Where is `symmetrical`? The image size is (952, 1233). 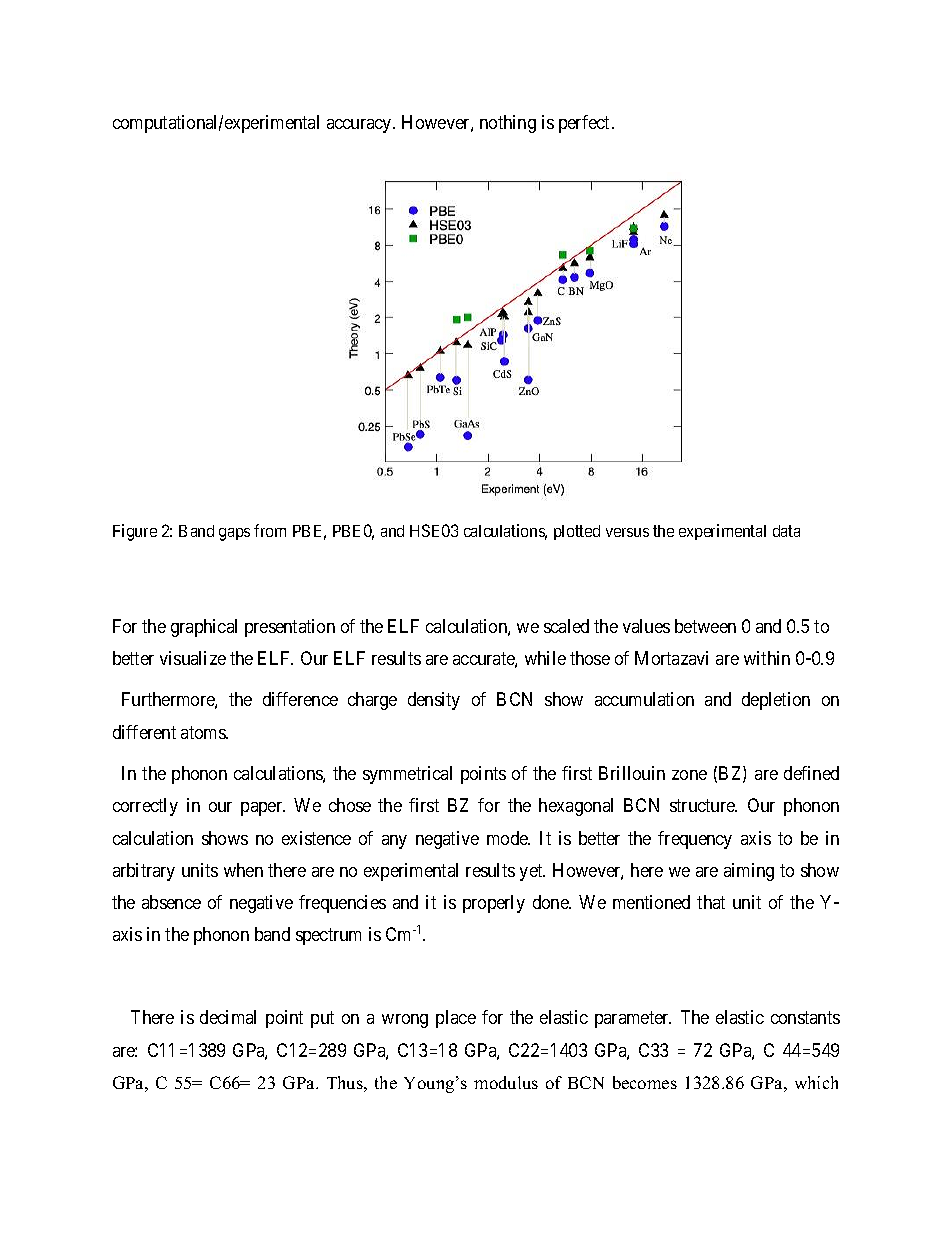
symmetrical is located at coordinates (407, 775).
